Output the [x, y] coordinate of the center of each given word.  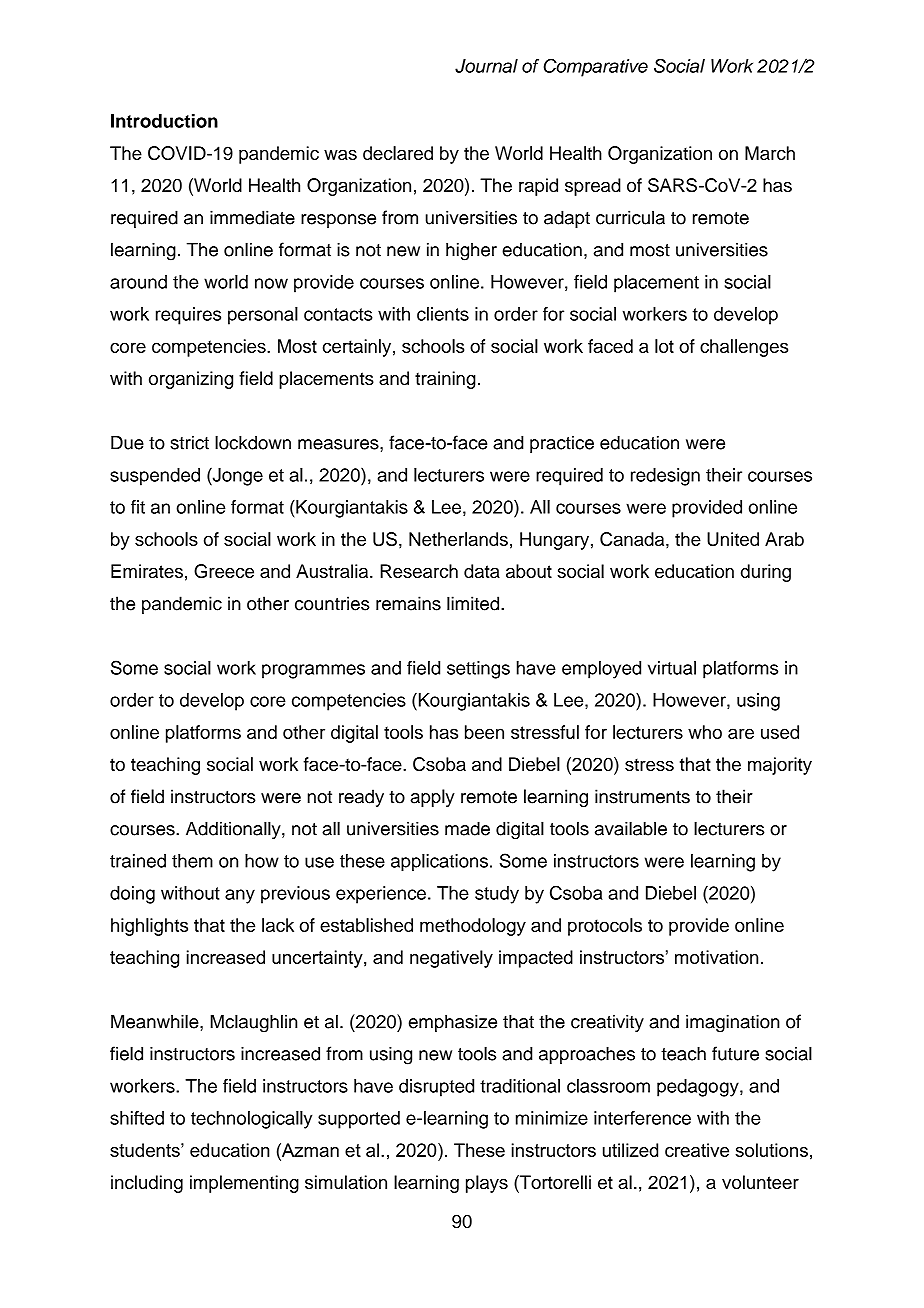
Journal [486, 66]
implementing [244, 1184]
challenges [744, 348]
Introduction [164, 121]
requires [188, 316]
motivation [716, 957]
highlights [149, 927]
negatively [451, 959]
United [733, 539]
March [770, 153]
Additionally [234, 830]
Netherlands [458, 539]
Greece [224, 571]
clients [443, 314]
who [705, 732]
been [484, 732]
